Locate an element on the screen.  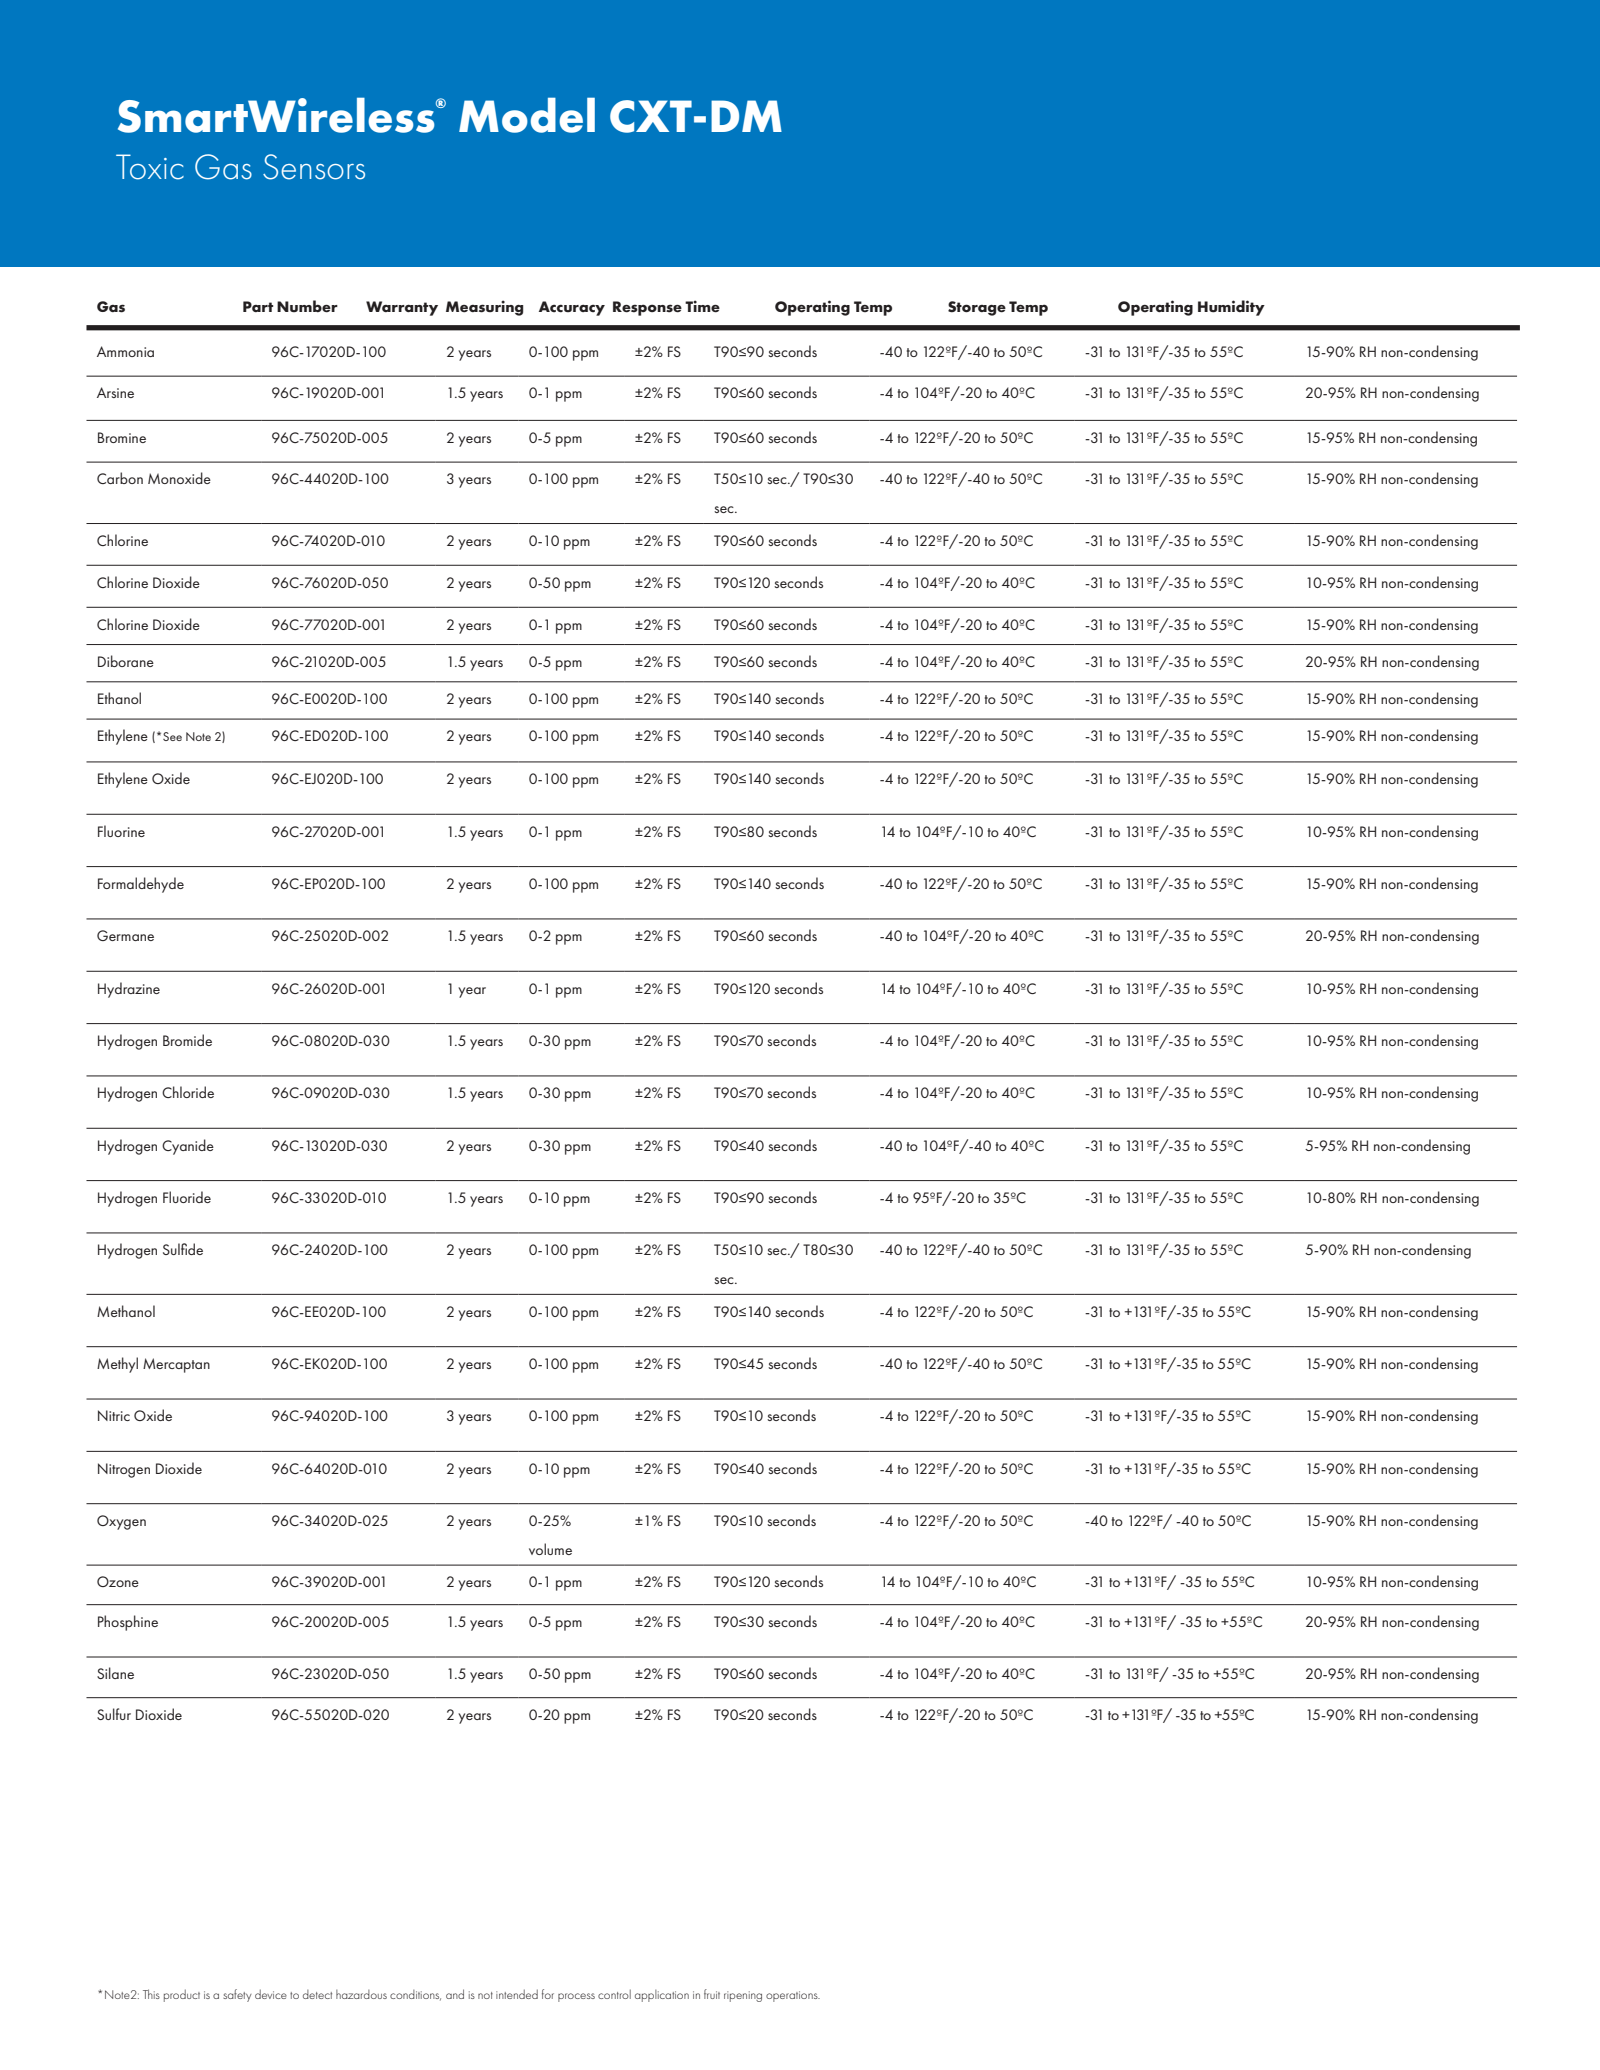
Model is located at coordinates (527, 115).
